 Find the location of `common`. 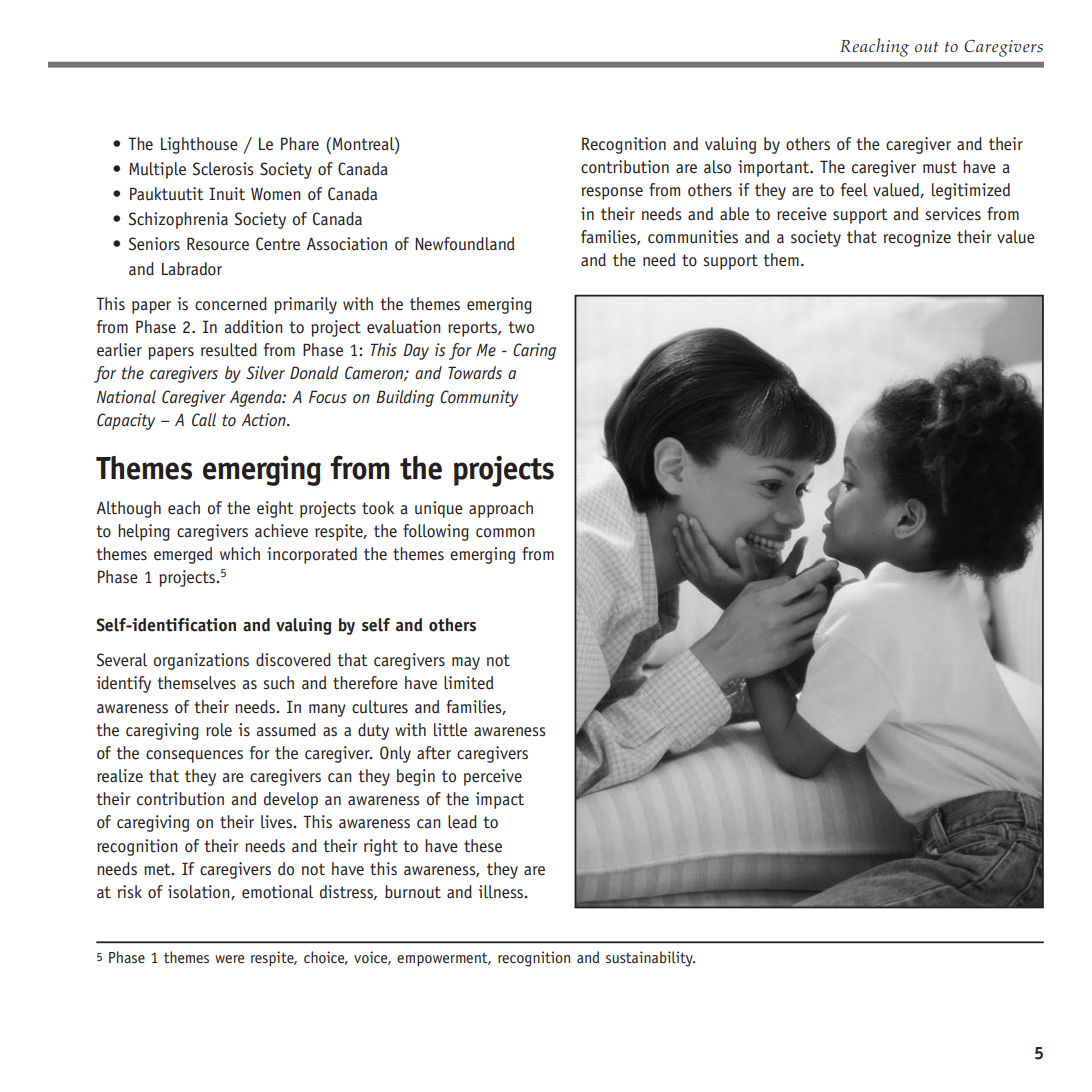

common is located at coordinates (505, 533).
